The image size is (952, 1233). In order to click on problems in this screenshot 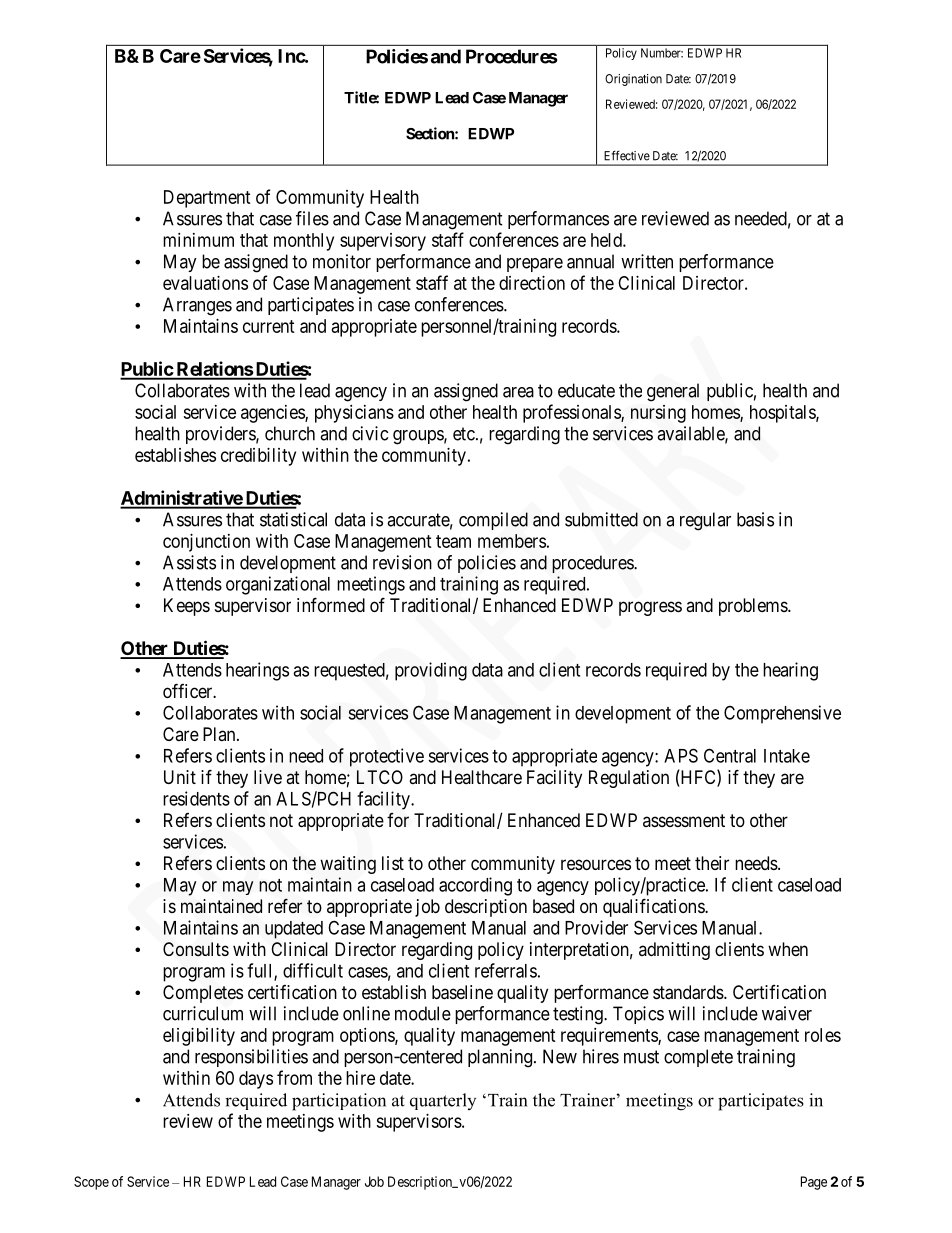, I will do `click(754, 607)`.
